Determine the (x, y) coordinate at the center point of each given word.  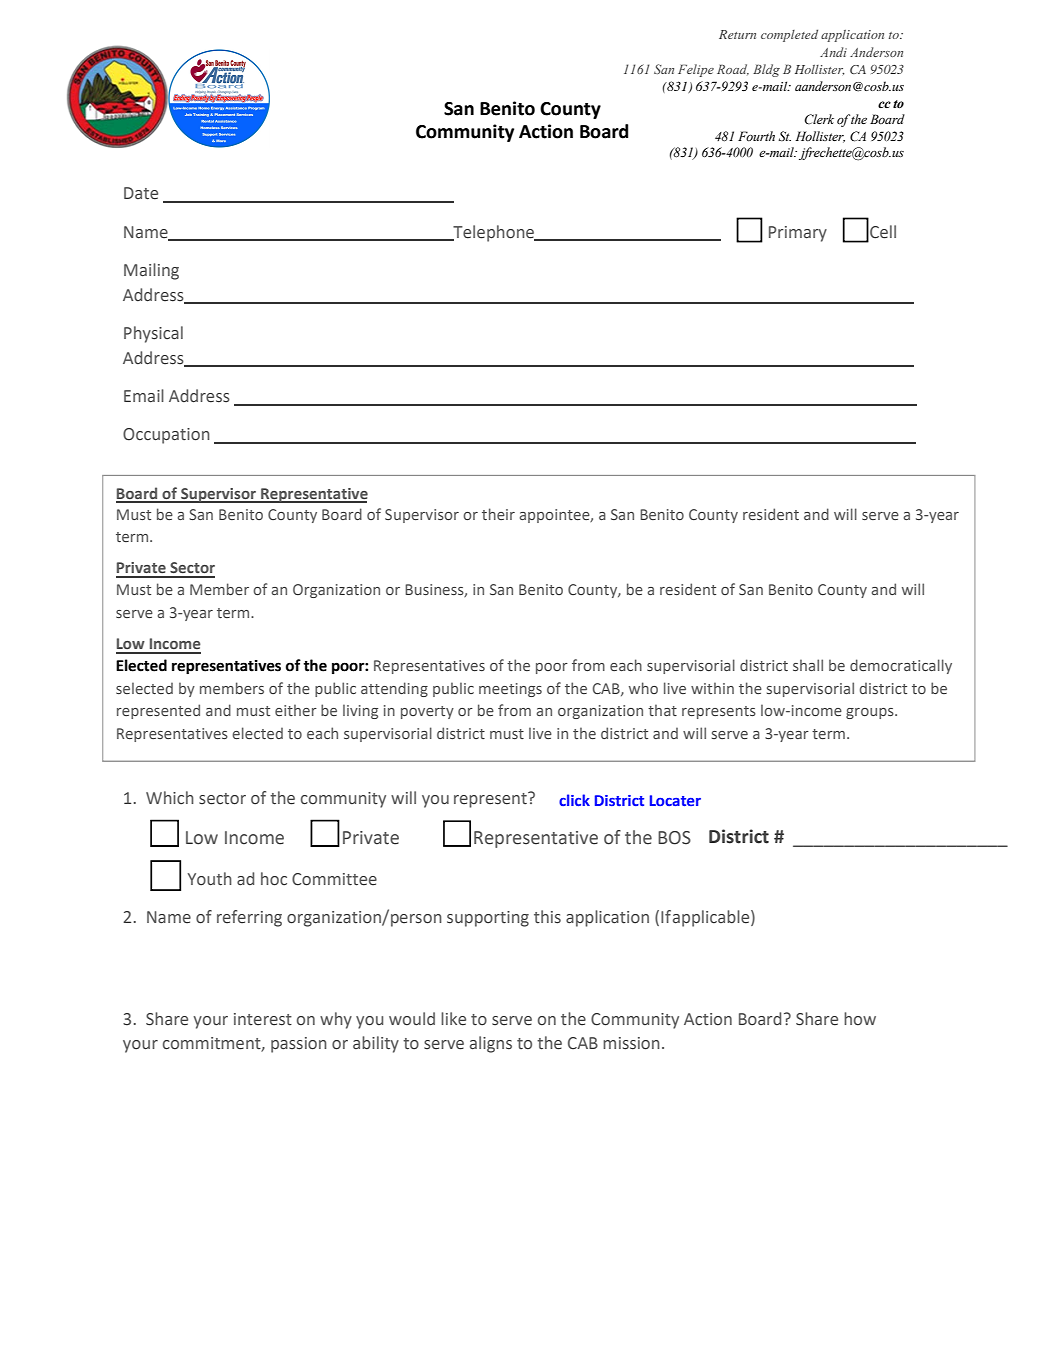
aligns (491, 1044)
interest (263, 1019)
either (296, 710)
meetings (510, 690)
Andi (833, 52)
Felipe (696, 70)
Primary (798, 234)
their (498, 514)
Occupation (166, 436)
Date (141, 193)
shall (808, 665)
